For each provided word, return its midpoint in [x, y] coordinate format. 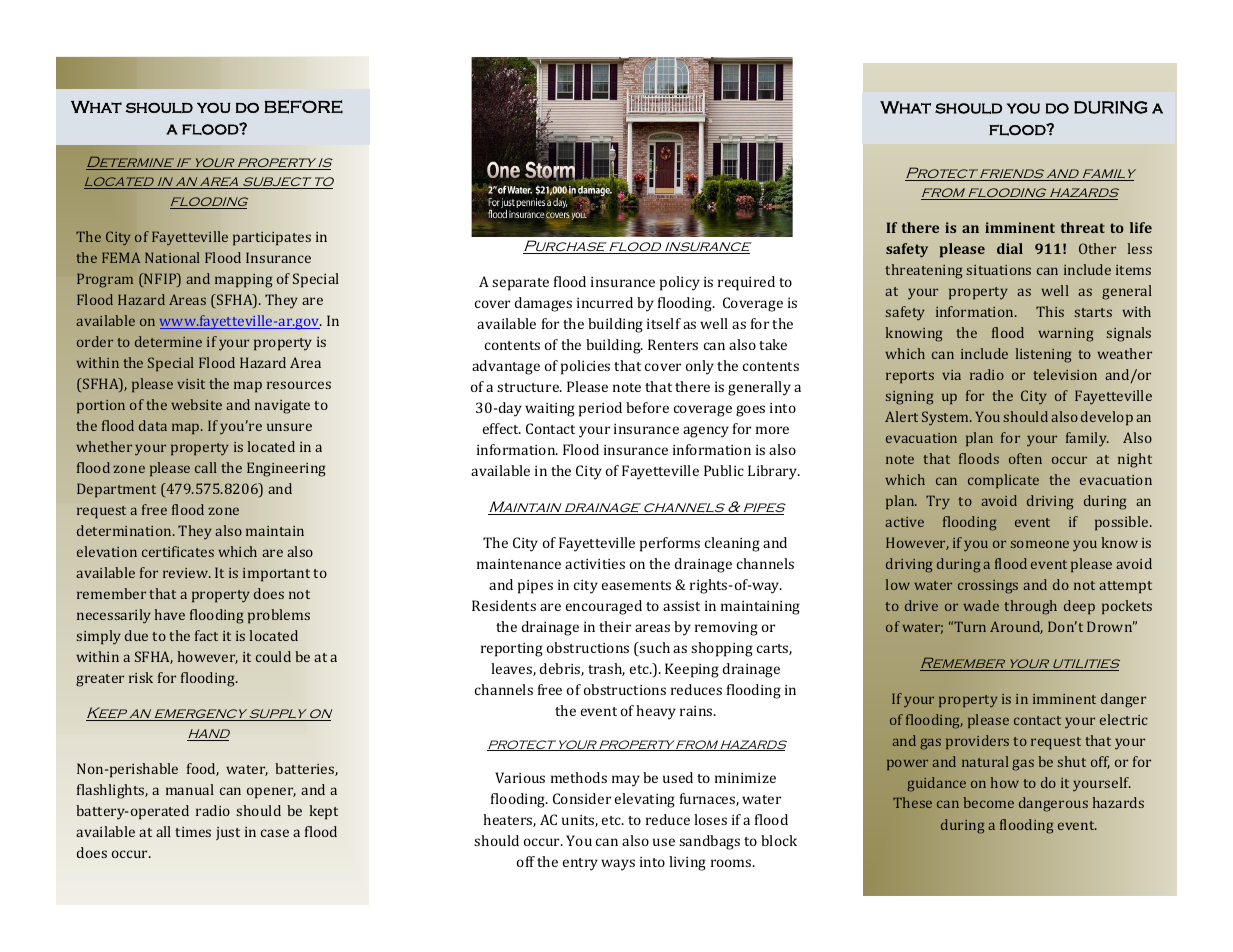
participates [272, 239]
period [600, 409]
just [228, 833]
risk [141, 677]
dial [1010, 248]
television [1065, 374]
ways [618, 865]
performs [670, 544]
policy [680, 283]
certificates [178, 551]
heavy [656, 712]
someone [1040, 544]
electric [1124, 719]
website [196, 404]
